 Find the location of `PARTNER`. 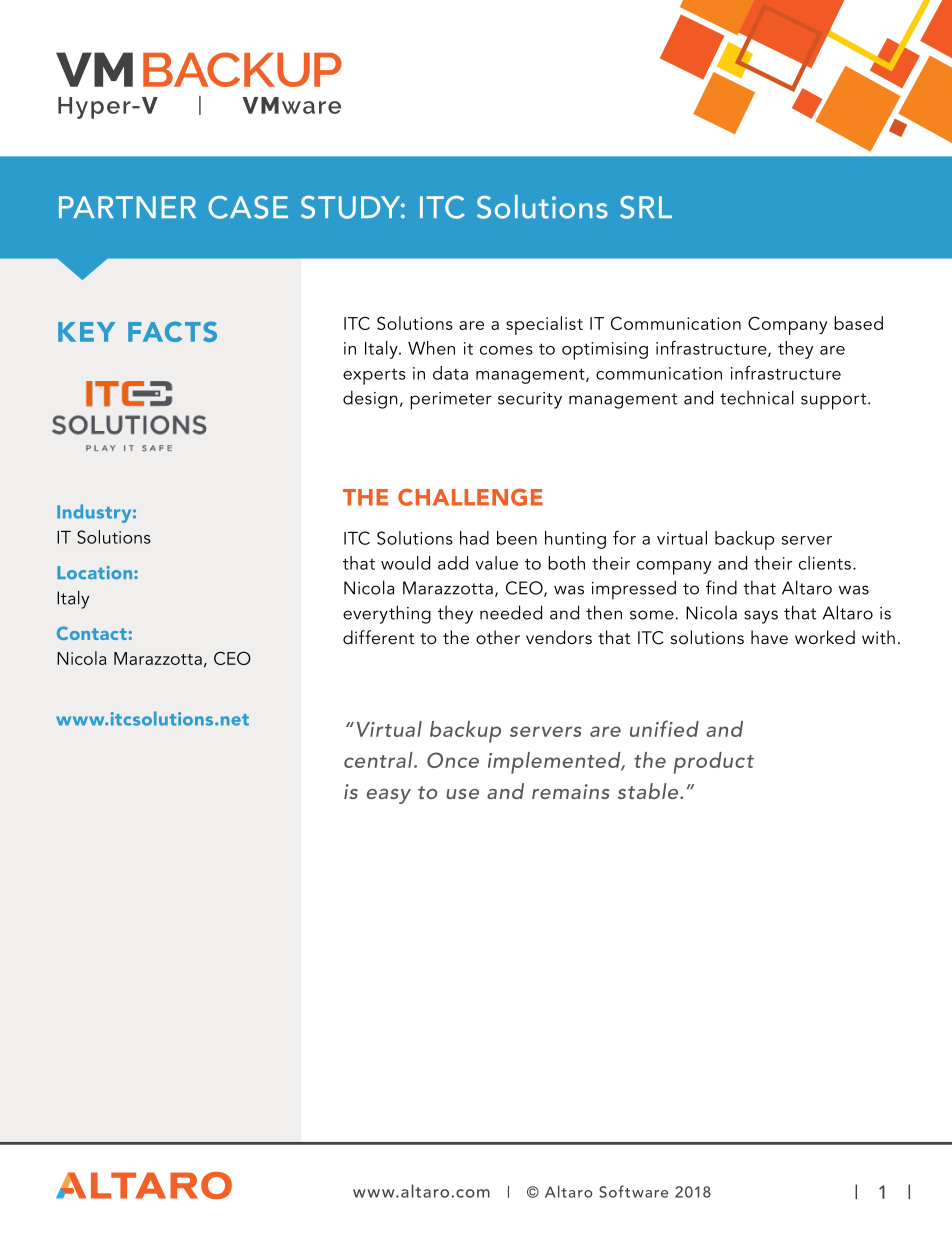

PARTNER is located at coordinates (127, 207).
